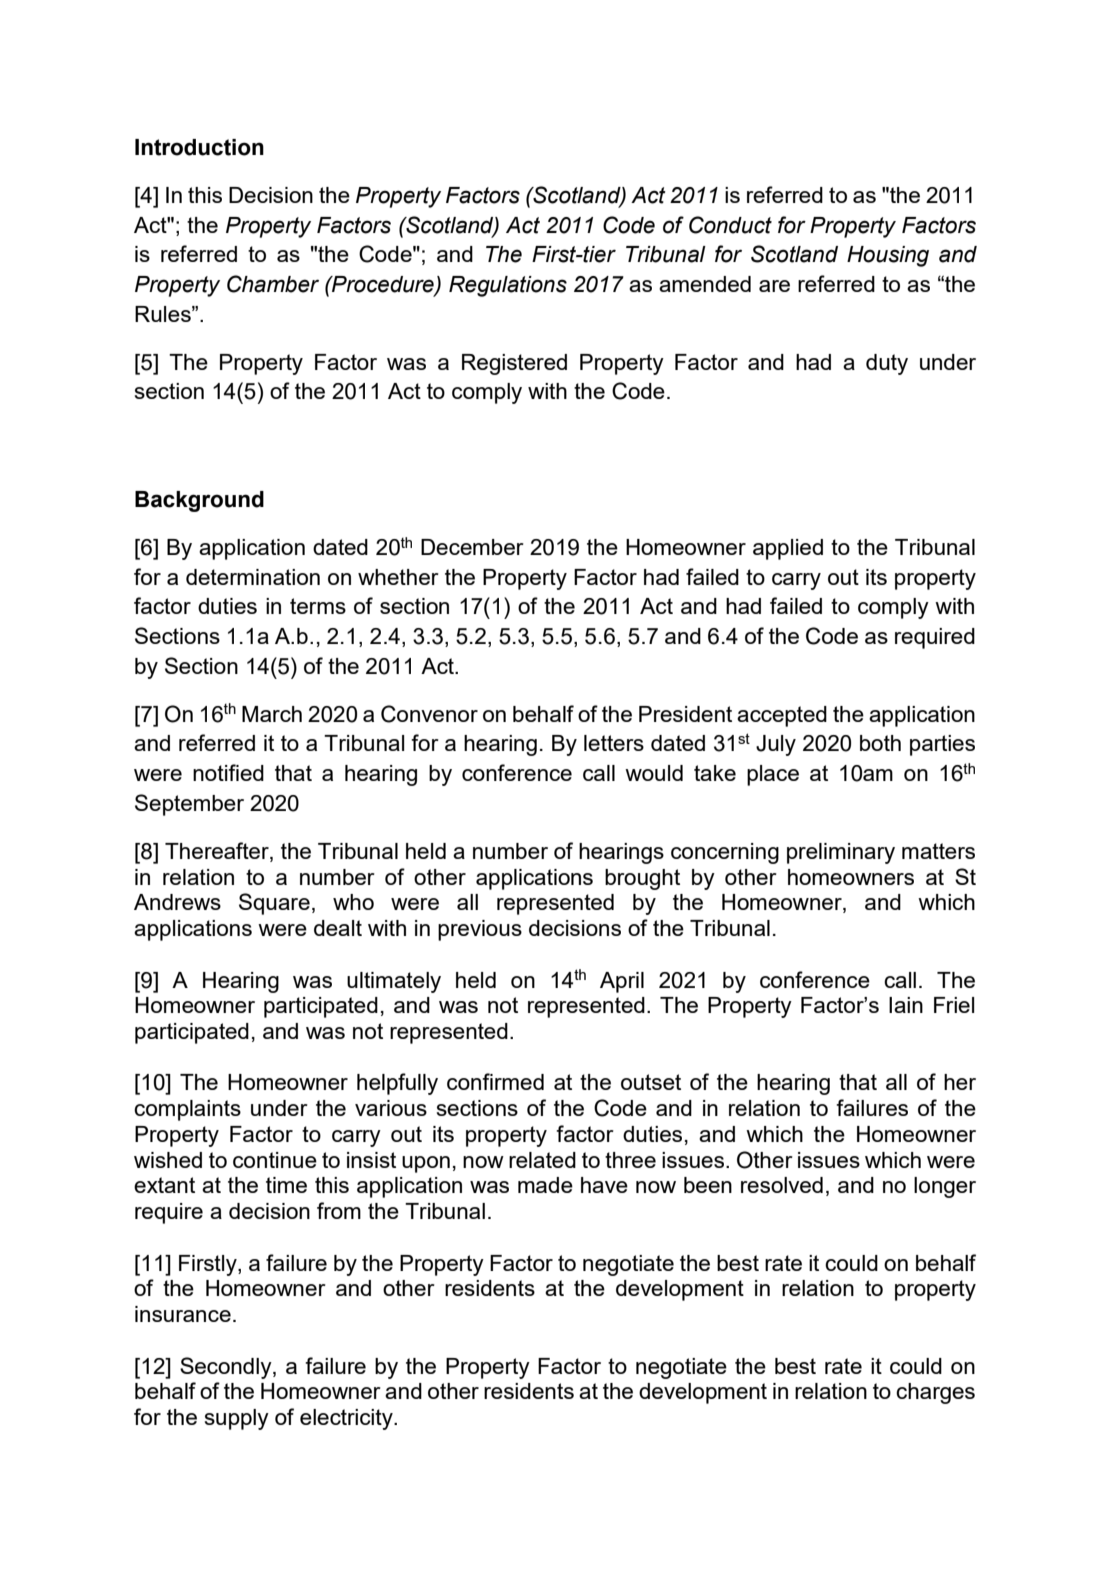  Describe the element at coordinates (227, 1368) in the document. I see `Secondly` at that location.
